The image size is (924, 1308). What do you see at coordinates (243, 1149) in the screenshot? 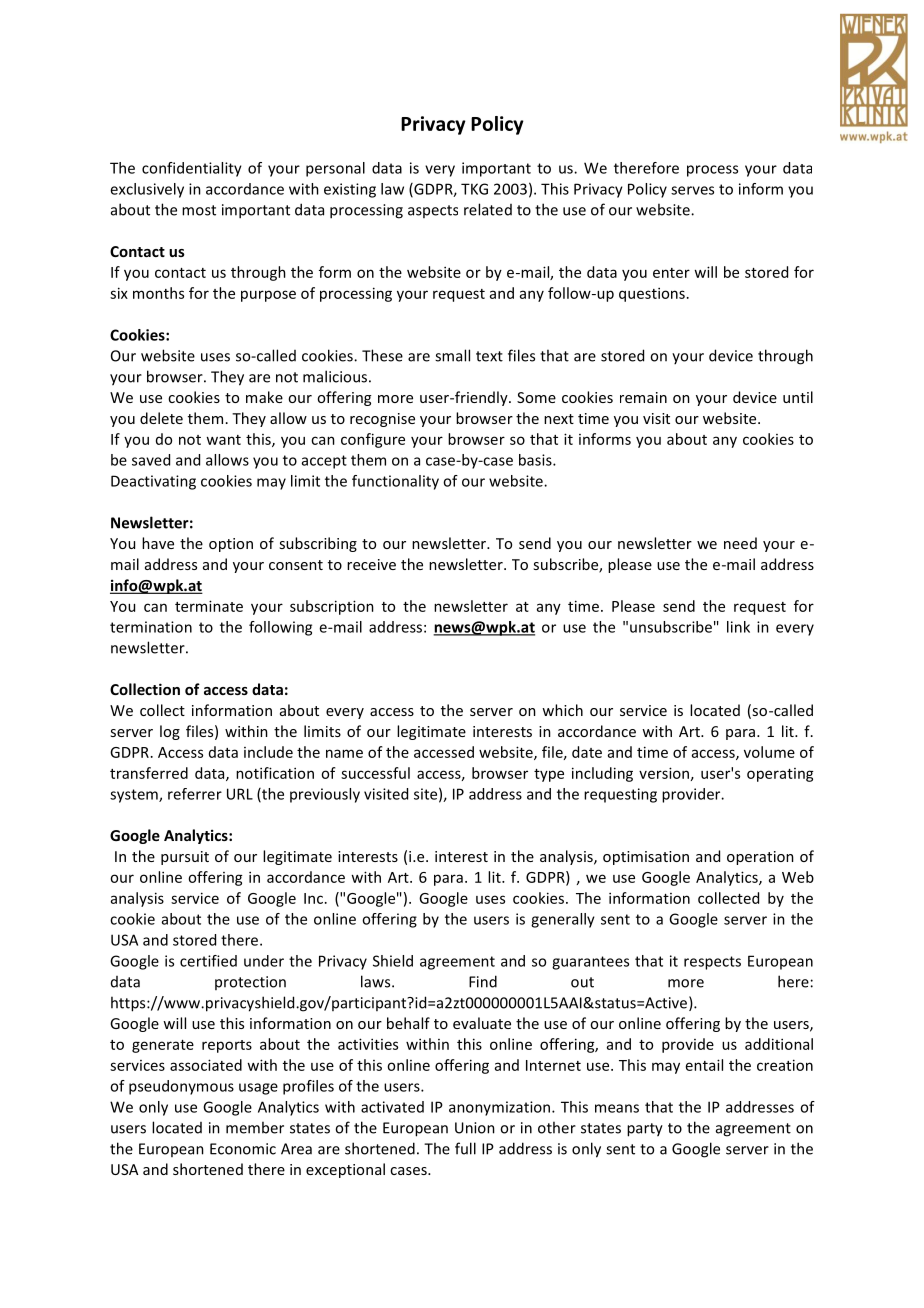
I see `Economic` at bounding box center [243, 1149].
